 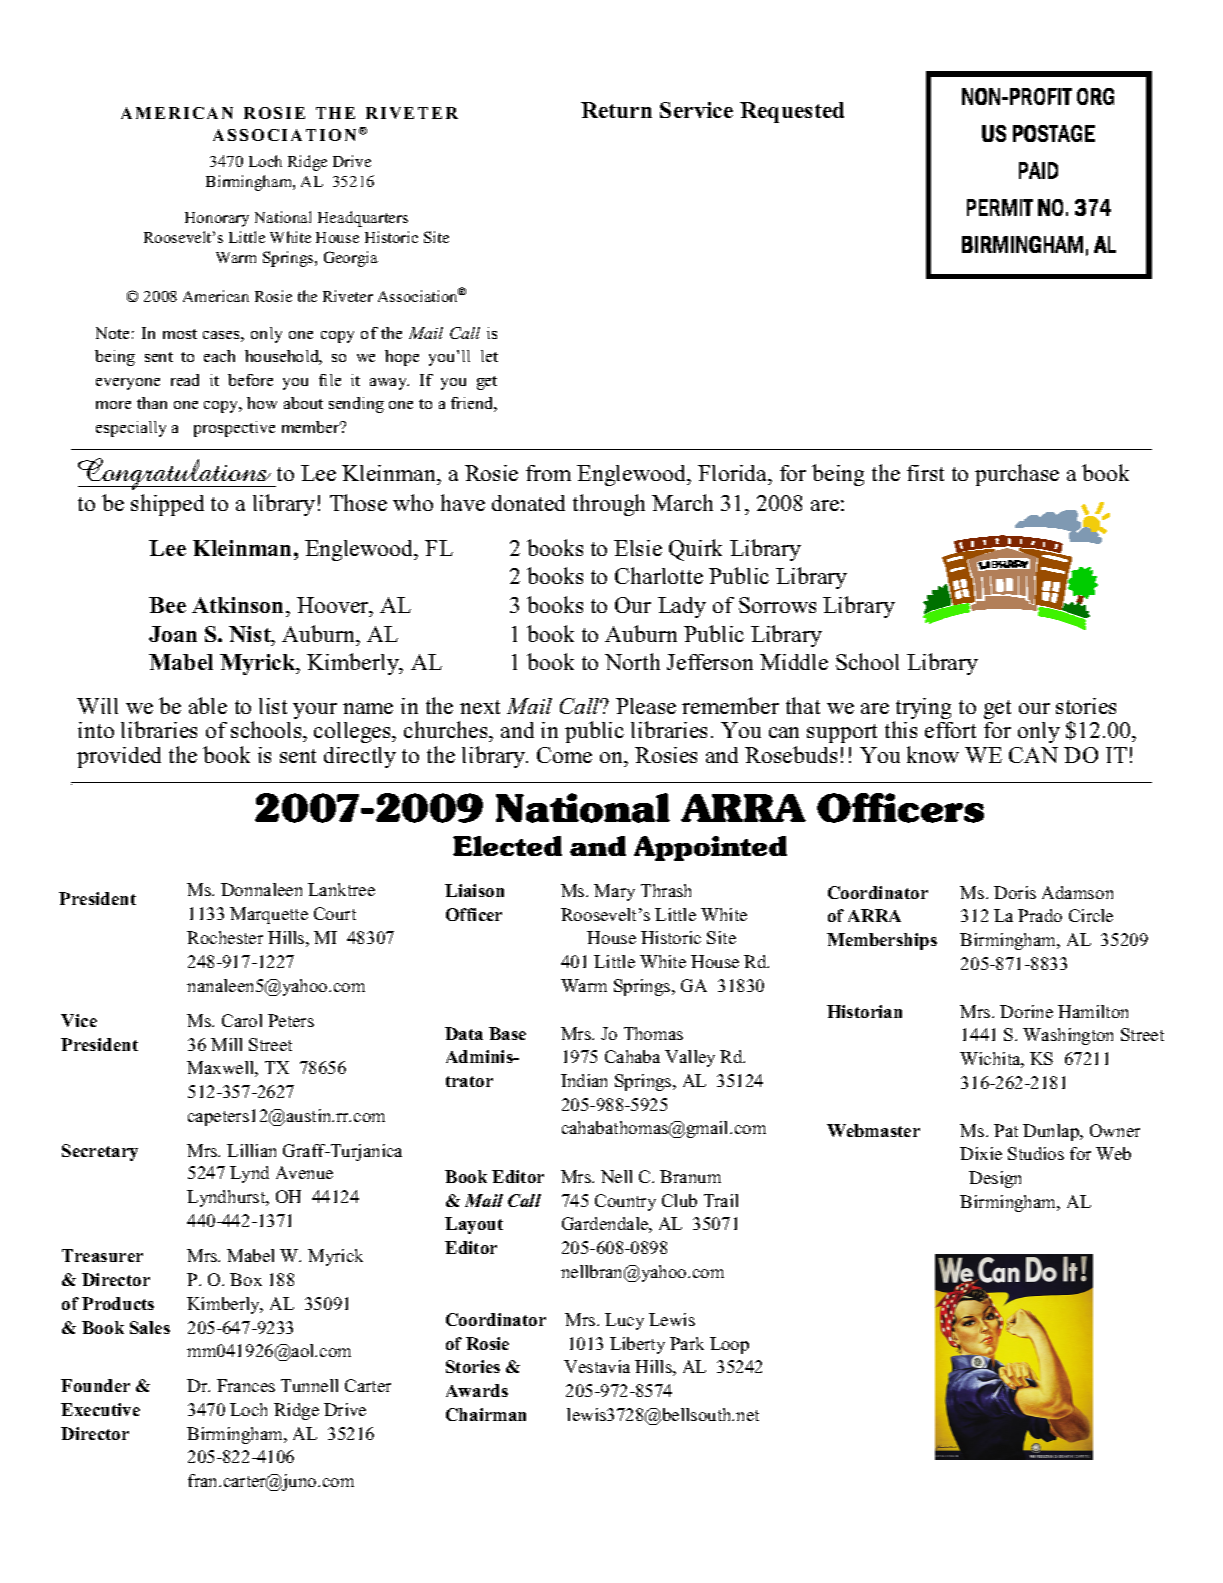 What do you see at coordinates (637, 1345) in the image?
I see `Liberty` at bounding box center [637, 1345].
